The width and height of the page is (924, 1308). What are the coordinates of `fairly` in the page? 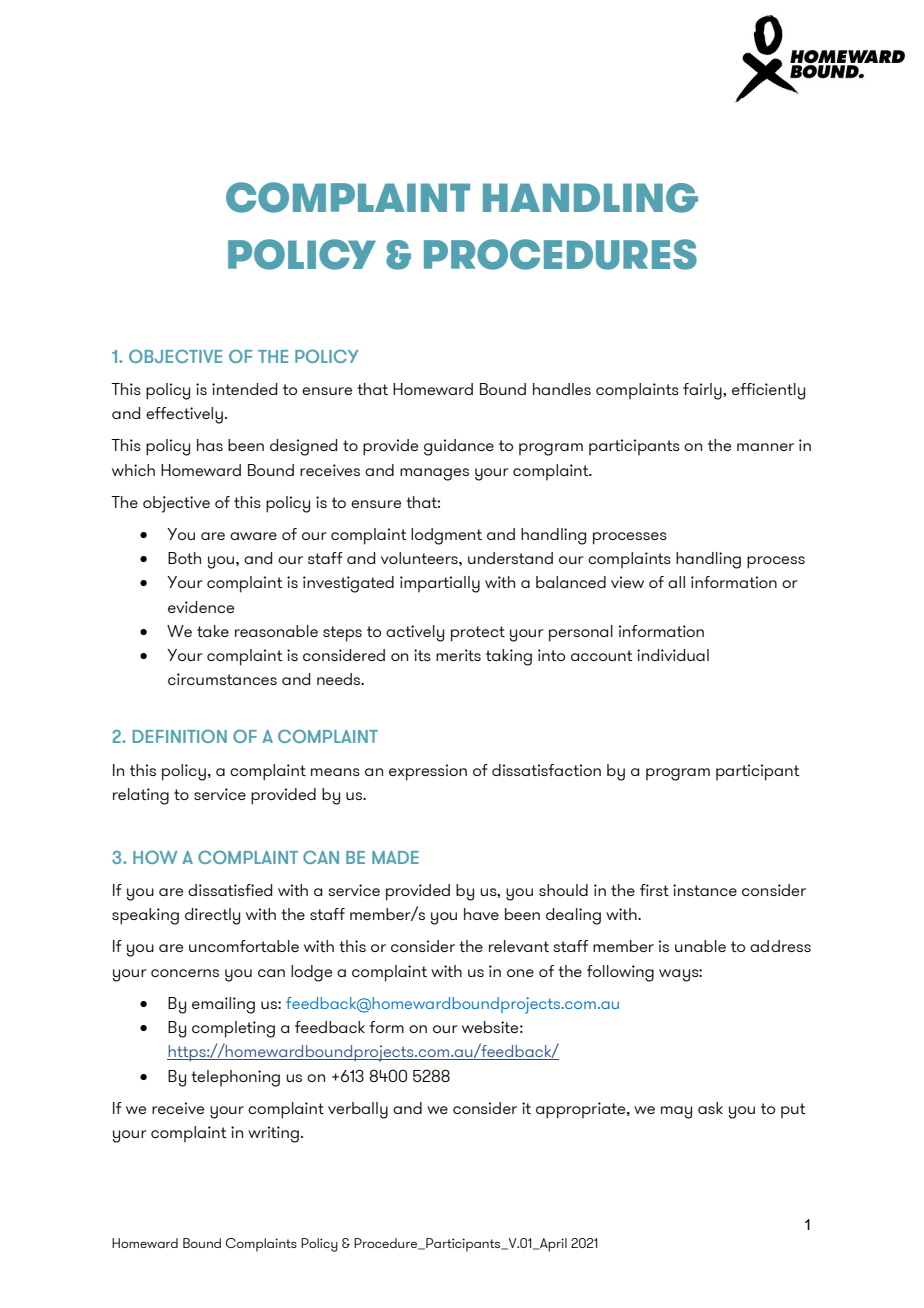 It's located at (703, 391).
